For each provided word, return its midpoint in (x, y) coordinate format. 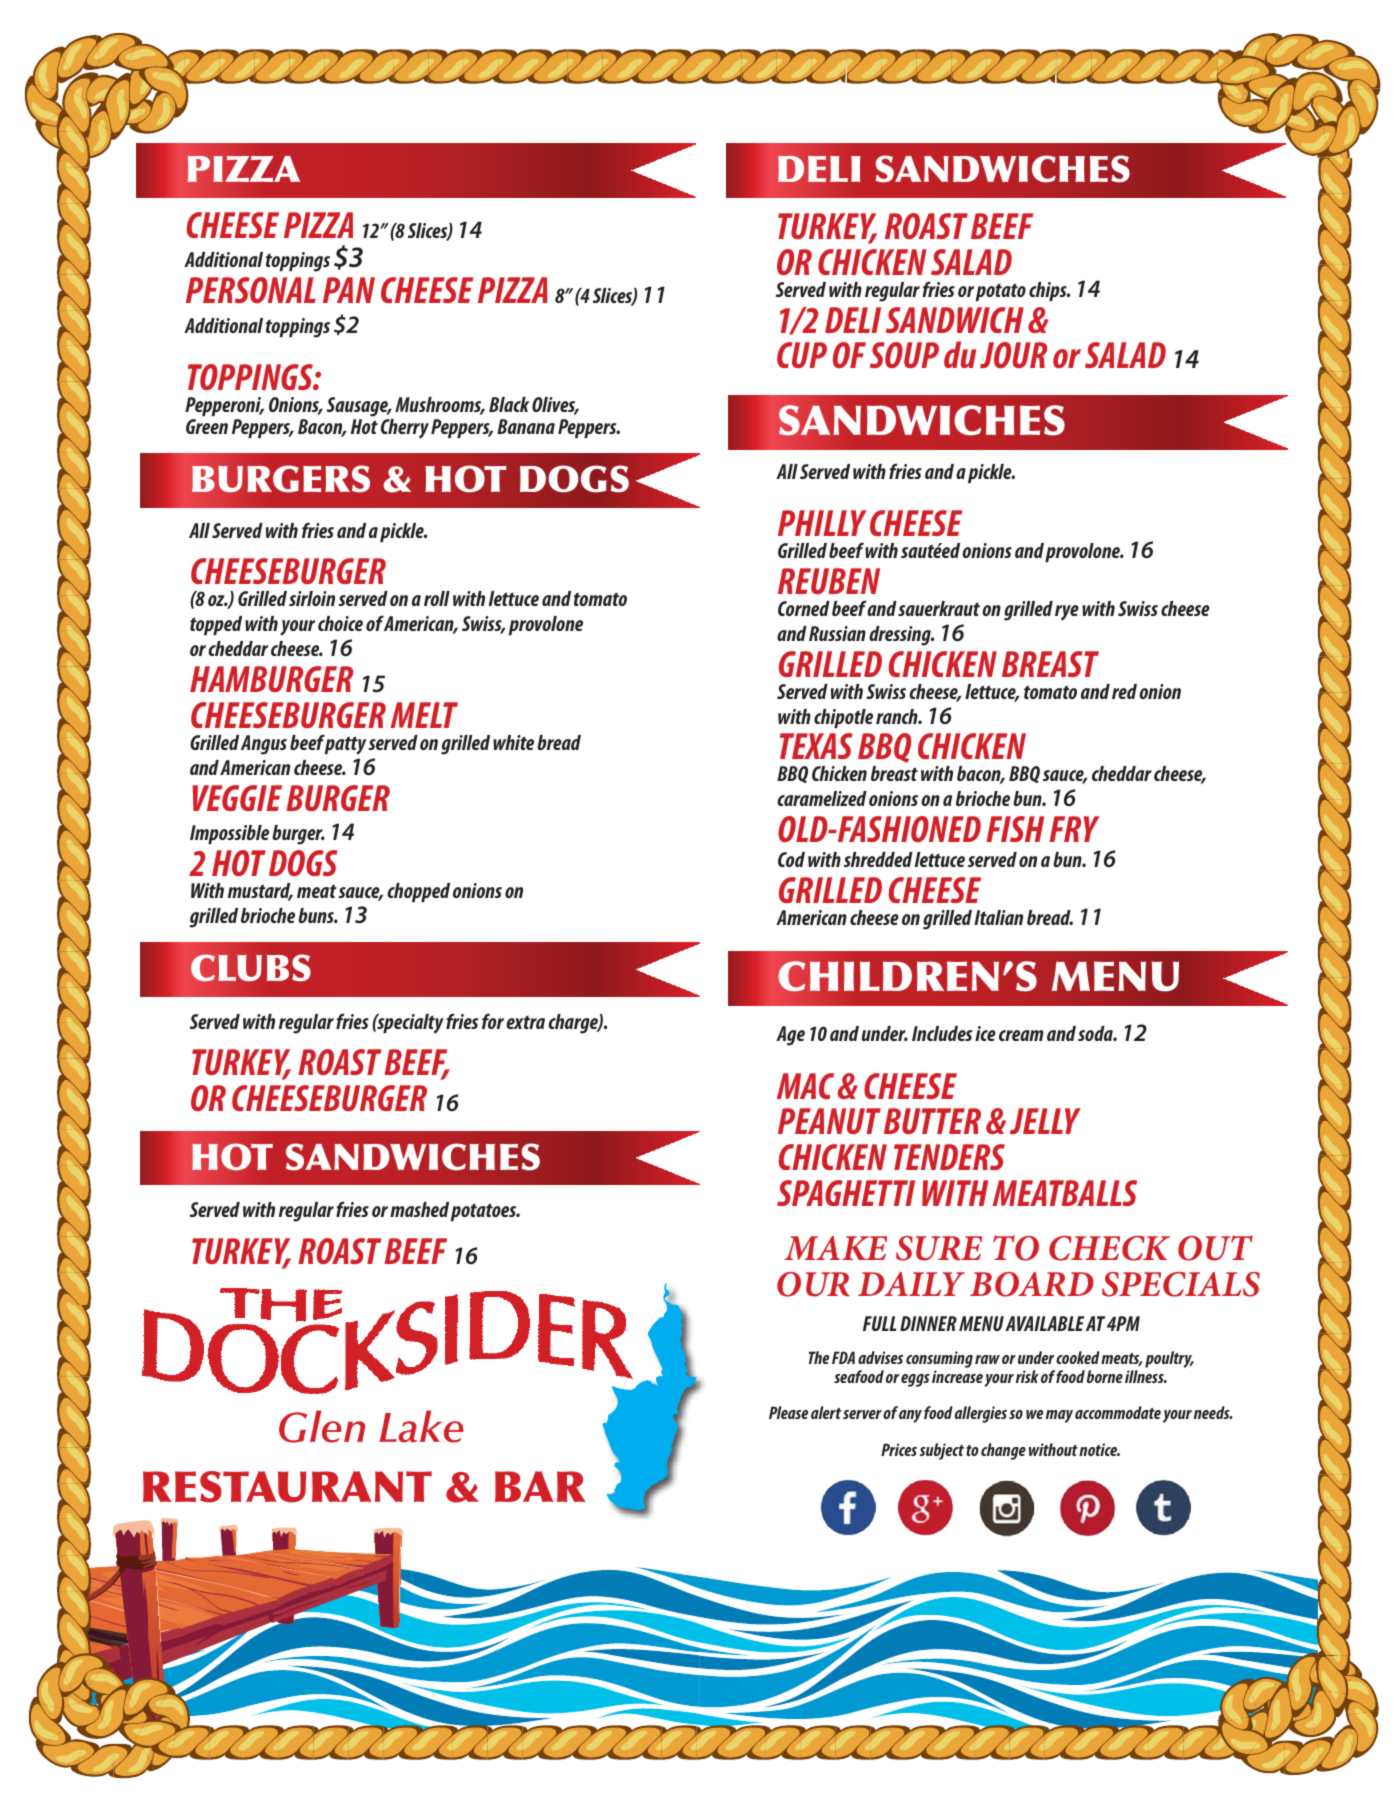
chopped (418, 892)
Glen (322, 1426)
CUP (802, 355)
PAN (349, 290)
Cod (791, 859)
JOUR (1013, 355)
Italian (998, 917)
